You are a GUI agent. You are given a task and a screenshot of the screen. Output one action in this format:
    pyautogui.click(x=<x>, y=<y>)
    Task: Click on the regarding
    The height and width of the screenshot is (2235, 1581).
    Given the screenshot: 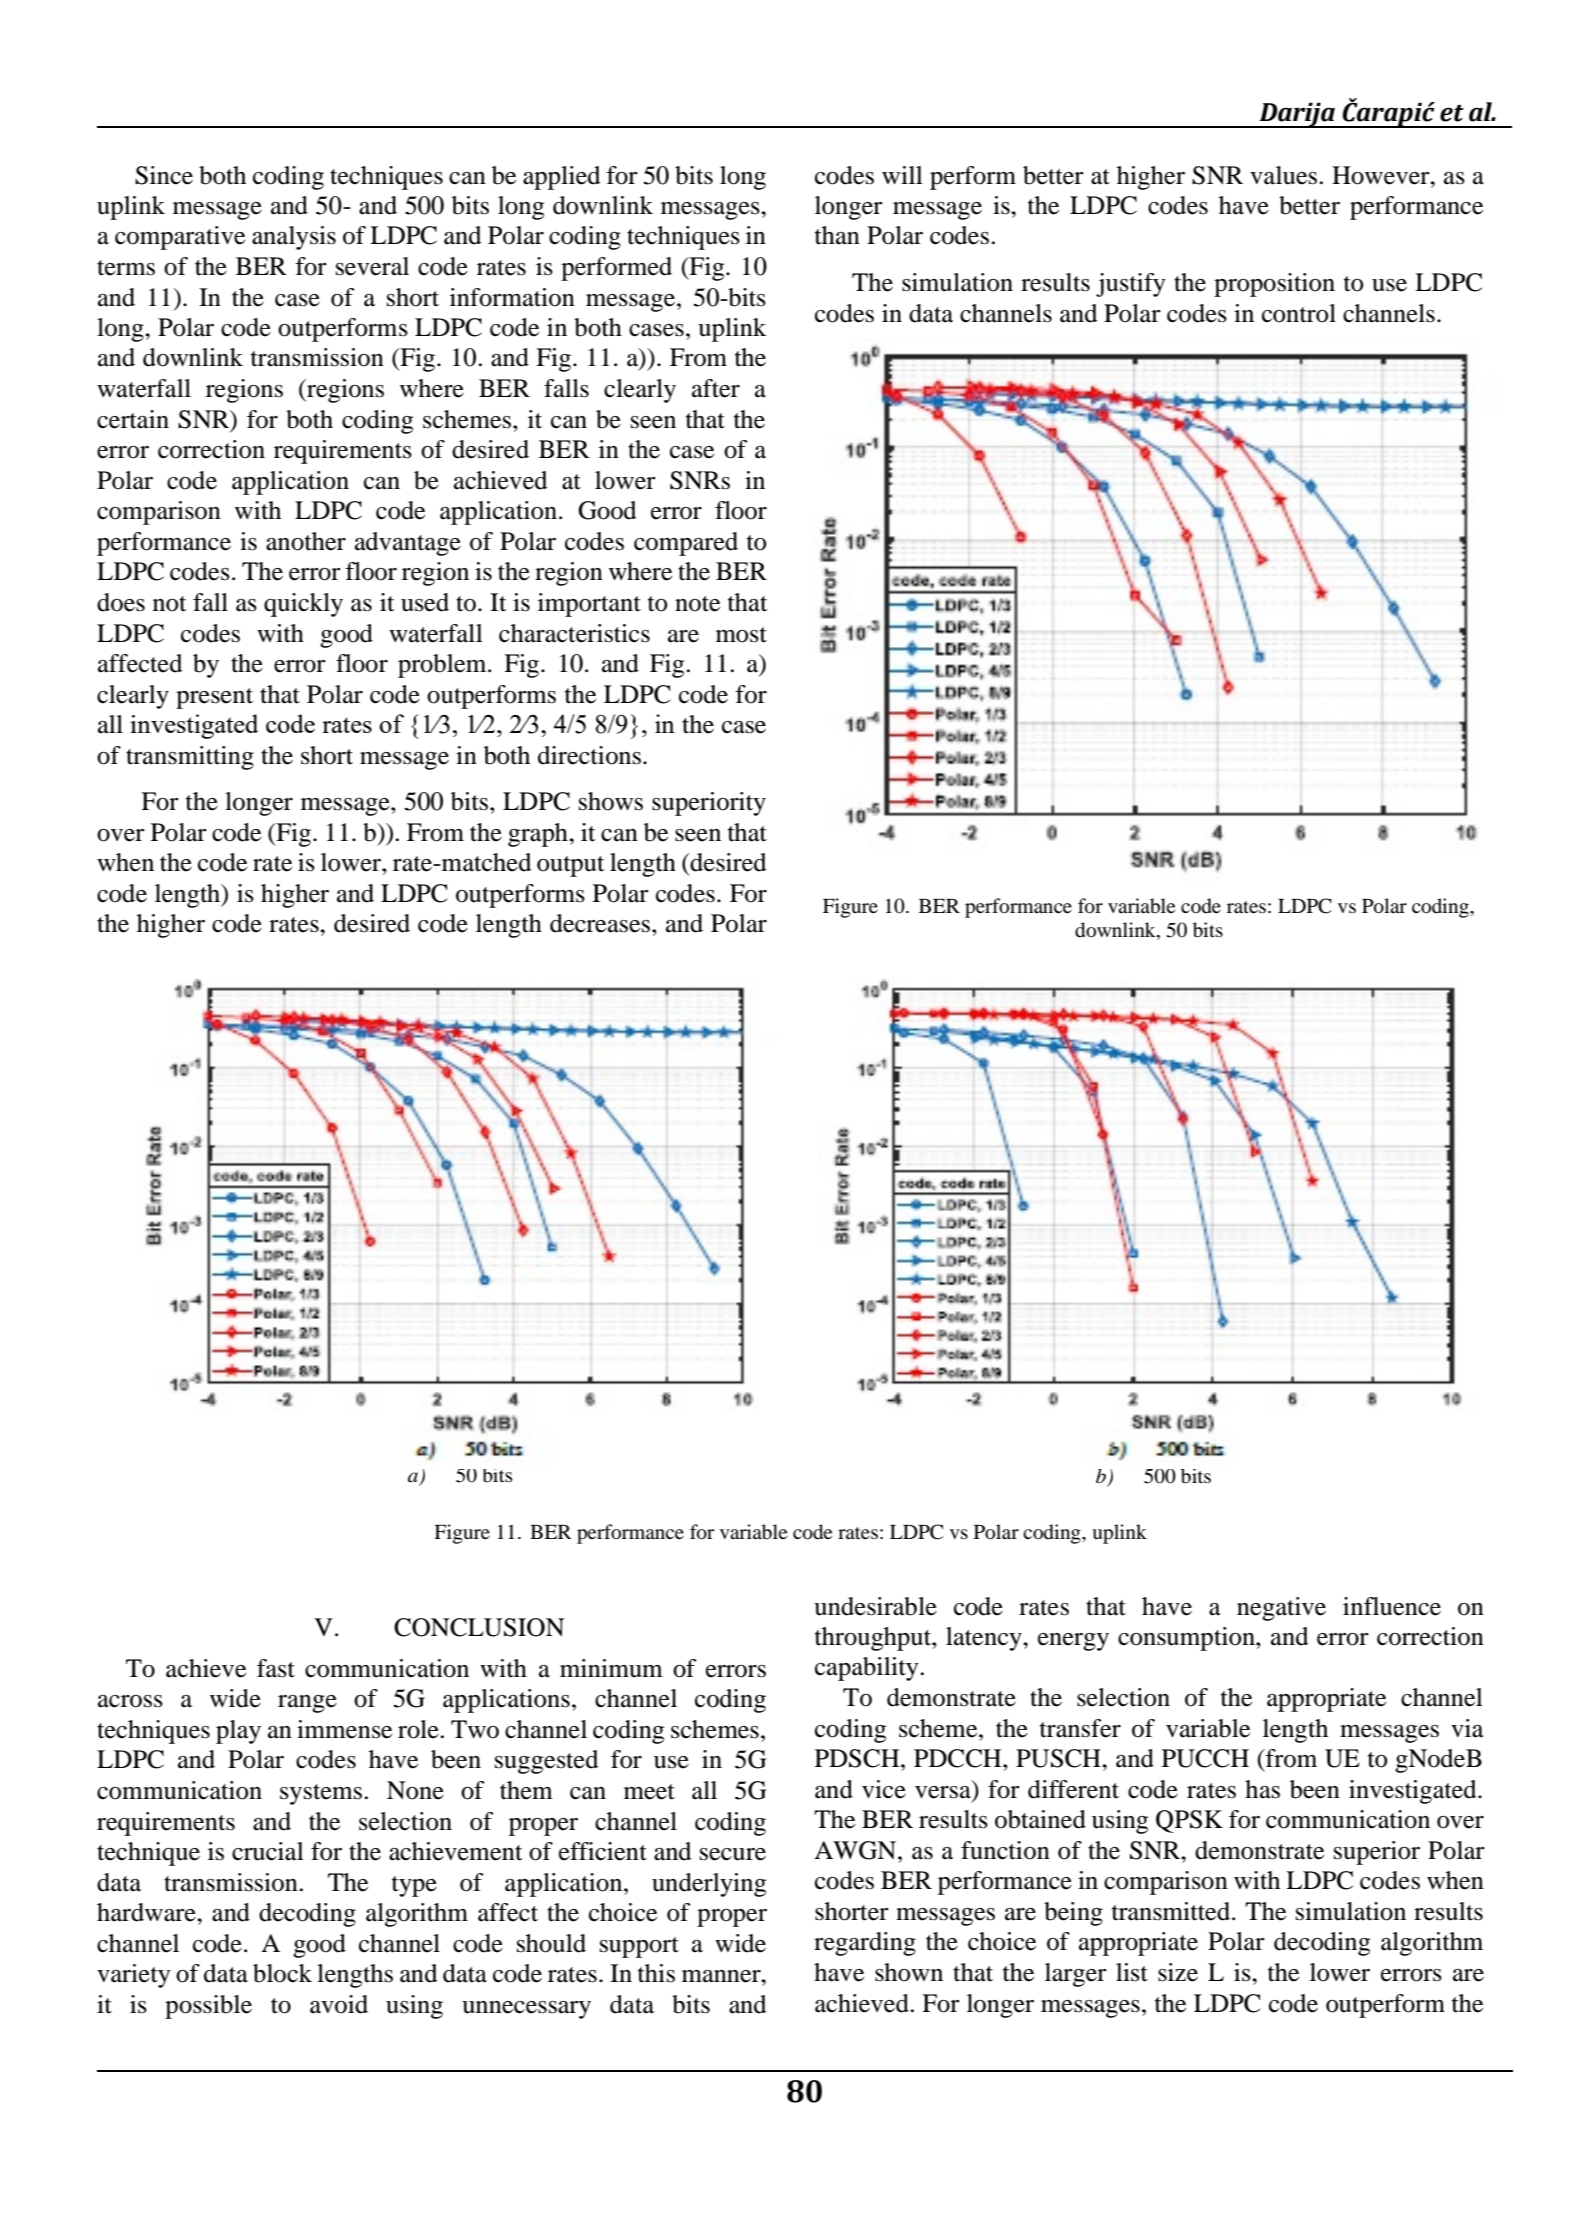 What is the action you would take?
    pyautogui.click(x=865, y=1944)
